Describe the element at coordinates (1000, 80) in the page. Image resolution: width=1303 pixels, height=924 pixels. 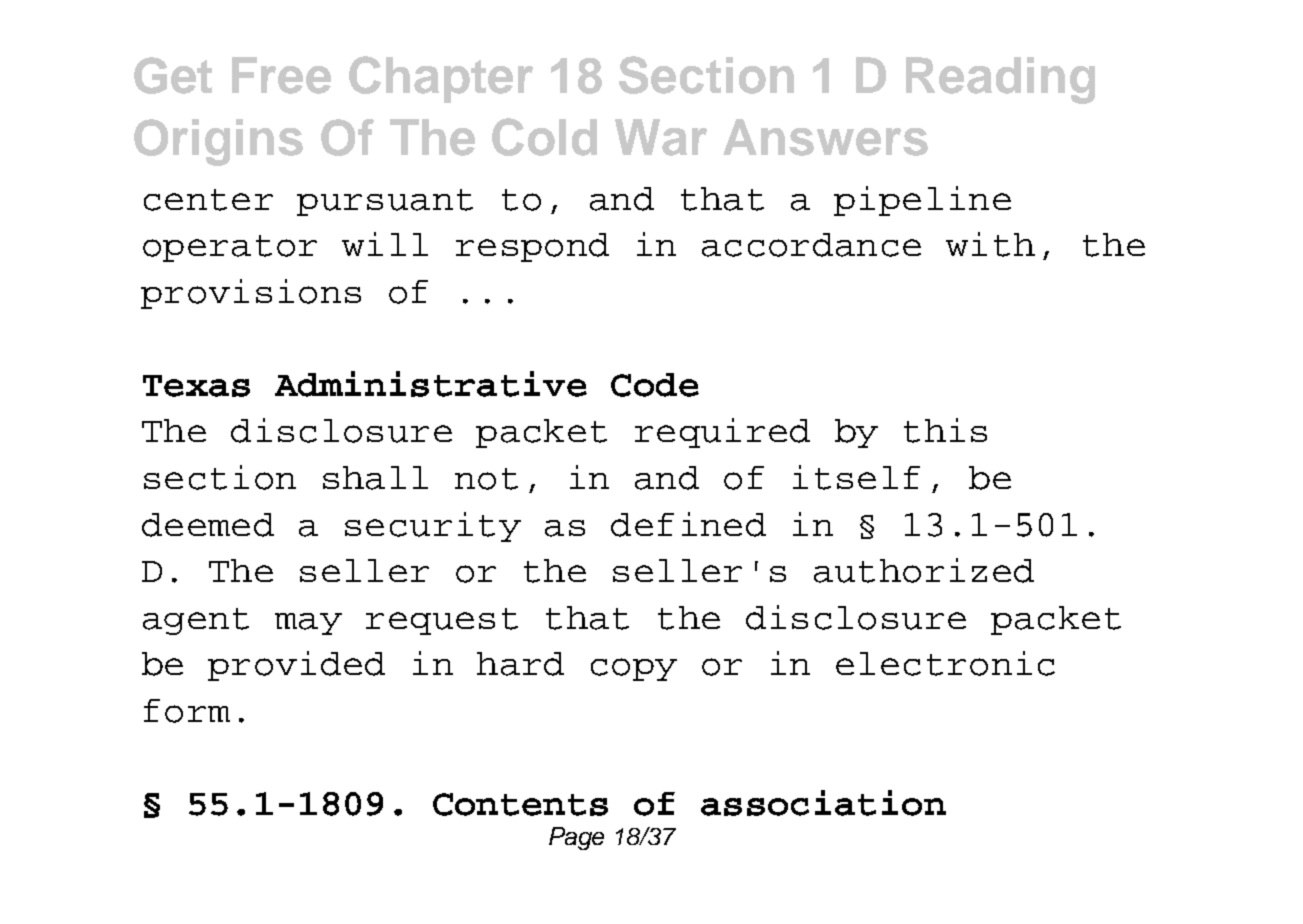
I see `Reading` at that location.
